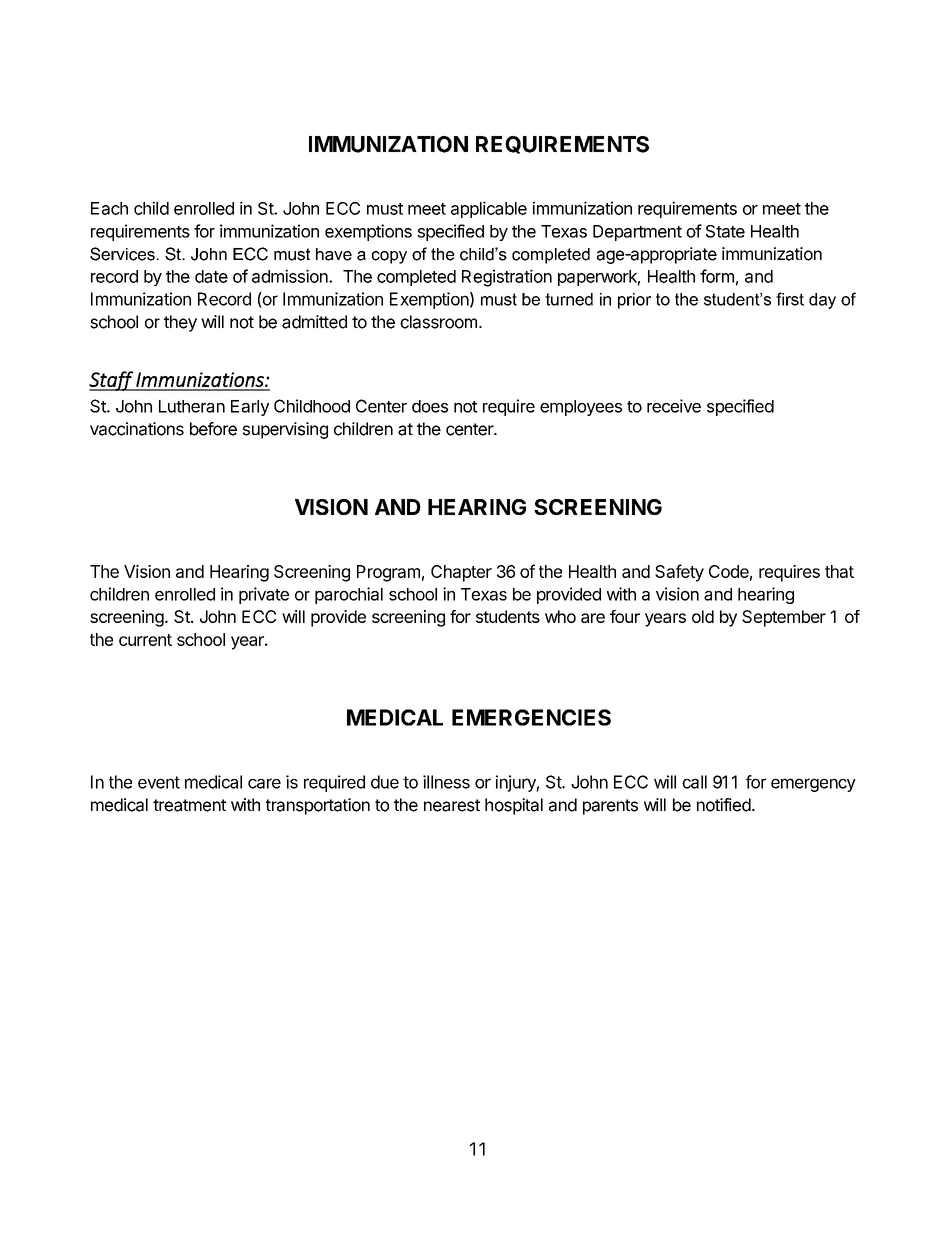 The image size is (952, 1233). What do you see at coordinates (192, 406) in the screenshot?
I see `Lutheran` at bounding box center [192, 406].
